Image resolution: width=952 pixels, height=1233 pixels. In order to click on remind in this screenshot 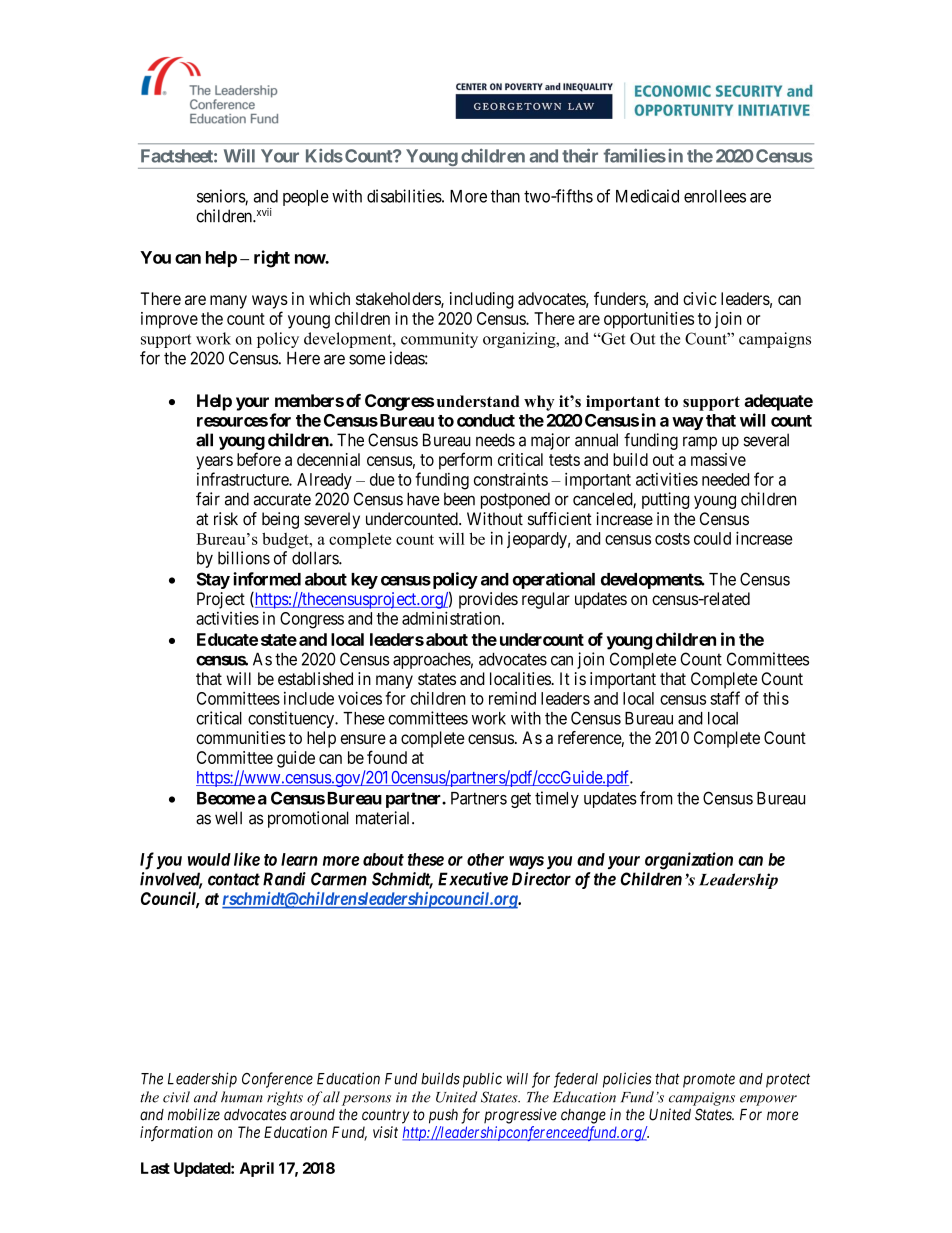, I will do `click(512, 698)`.
